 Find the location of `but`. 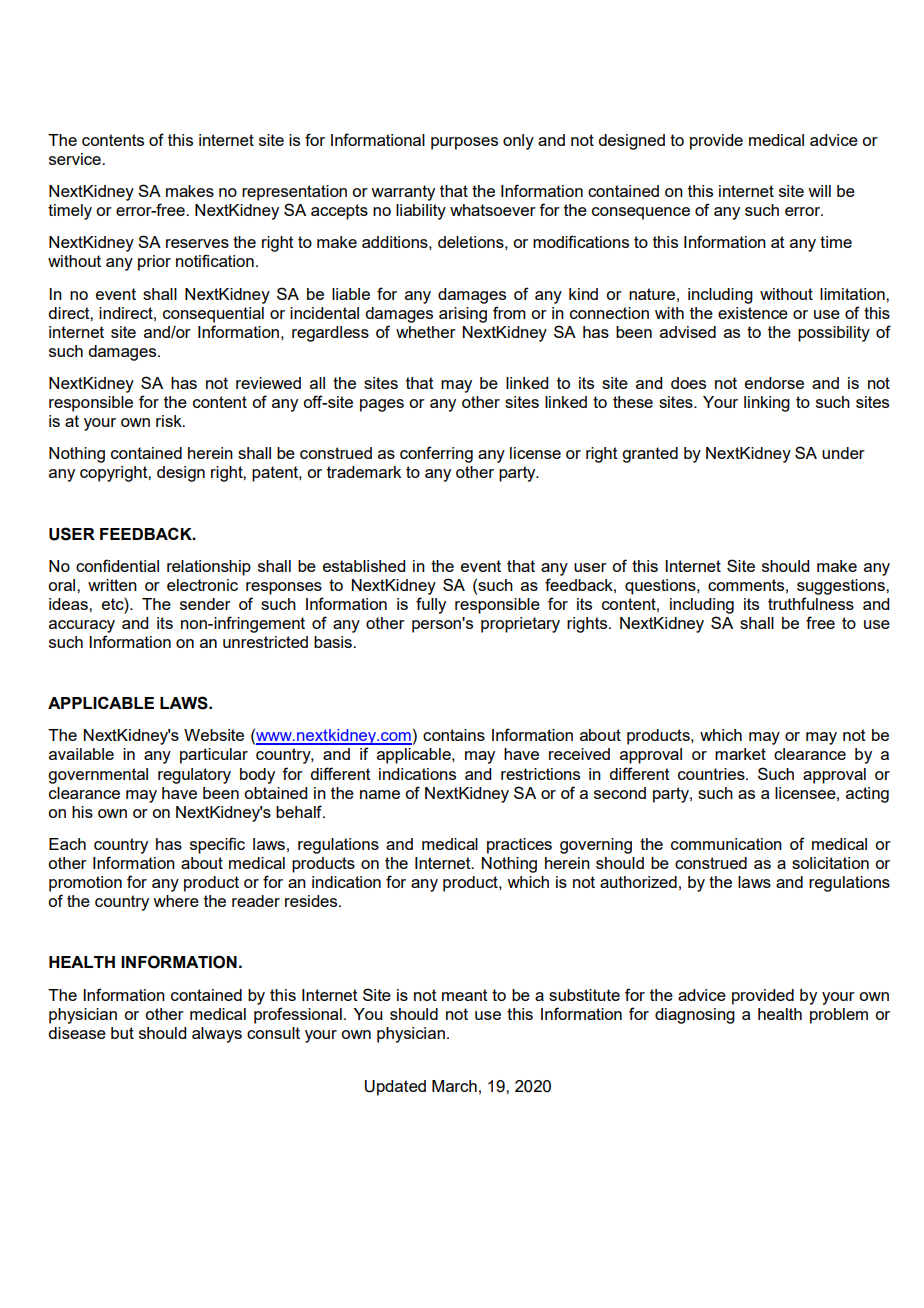

but is located at coordinates (122, 1033).
